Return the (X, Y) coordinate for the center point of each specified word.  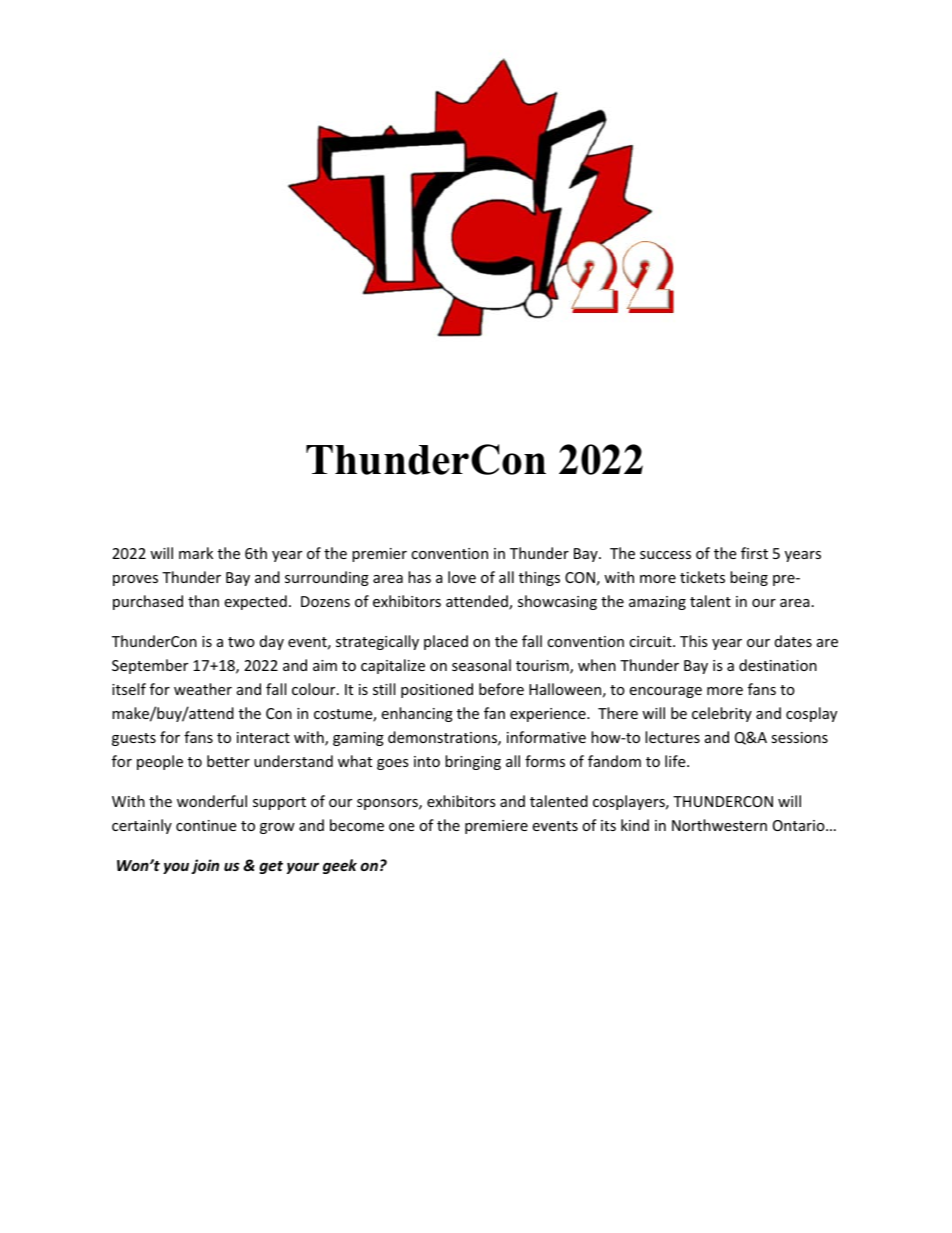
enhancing (417, 714)
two (241, 642)
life (676, 761)
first (754, 553)
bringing (473, 762)
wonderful (212, 801)
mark (196, 553)
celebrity (722, 714)
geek (340, 866)
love (462, 577)
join (205, 866)
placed (446, 642)
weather (203, 689)
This (694, 641)
